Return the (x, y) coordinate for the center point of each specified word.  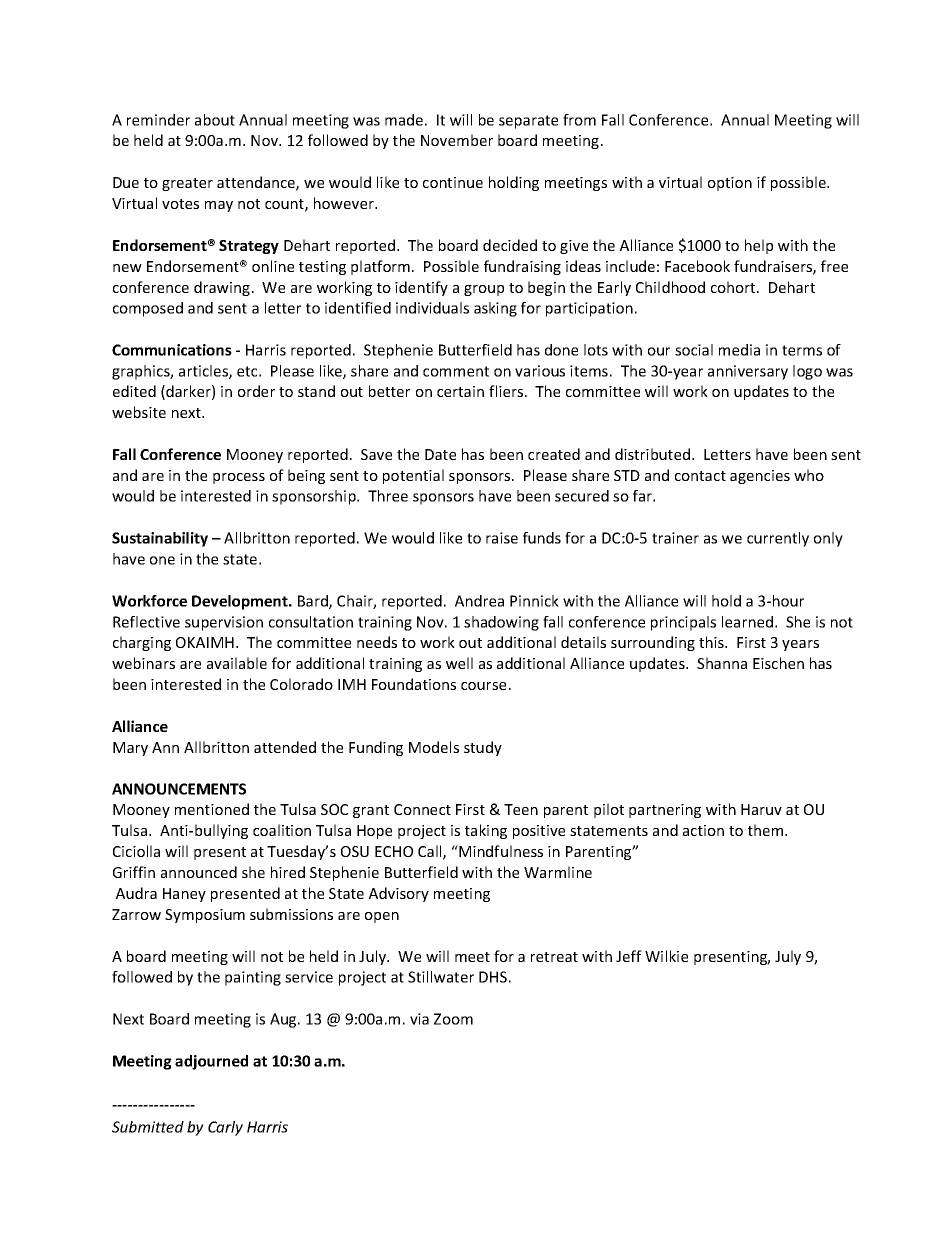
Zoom (453, 1019)
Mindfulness (500, 851)
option (730, 184)
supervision (224, 623)
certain (460, 391)
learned (747, 622)
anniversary (748, 372)
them (767, 830)
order (256, 391)
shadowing (501, 623)
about (215, 120)
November (457, 140)
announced (199, 872)
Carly (225, 1128)
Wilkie (666, 956)
